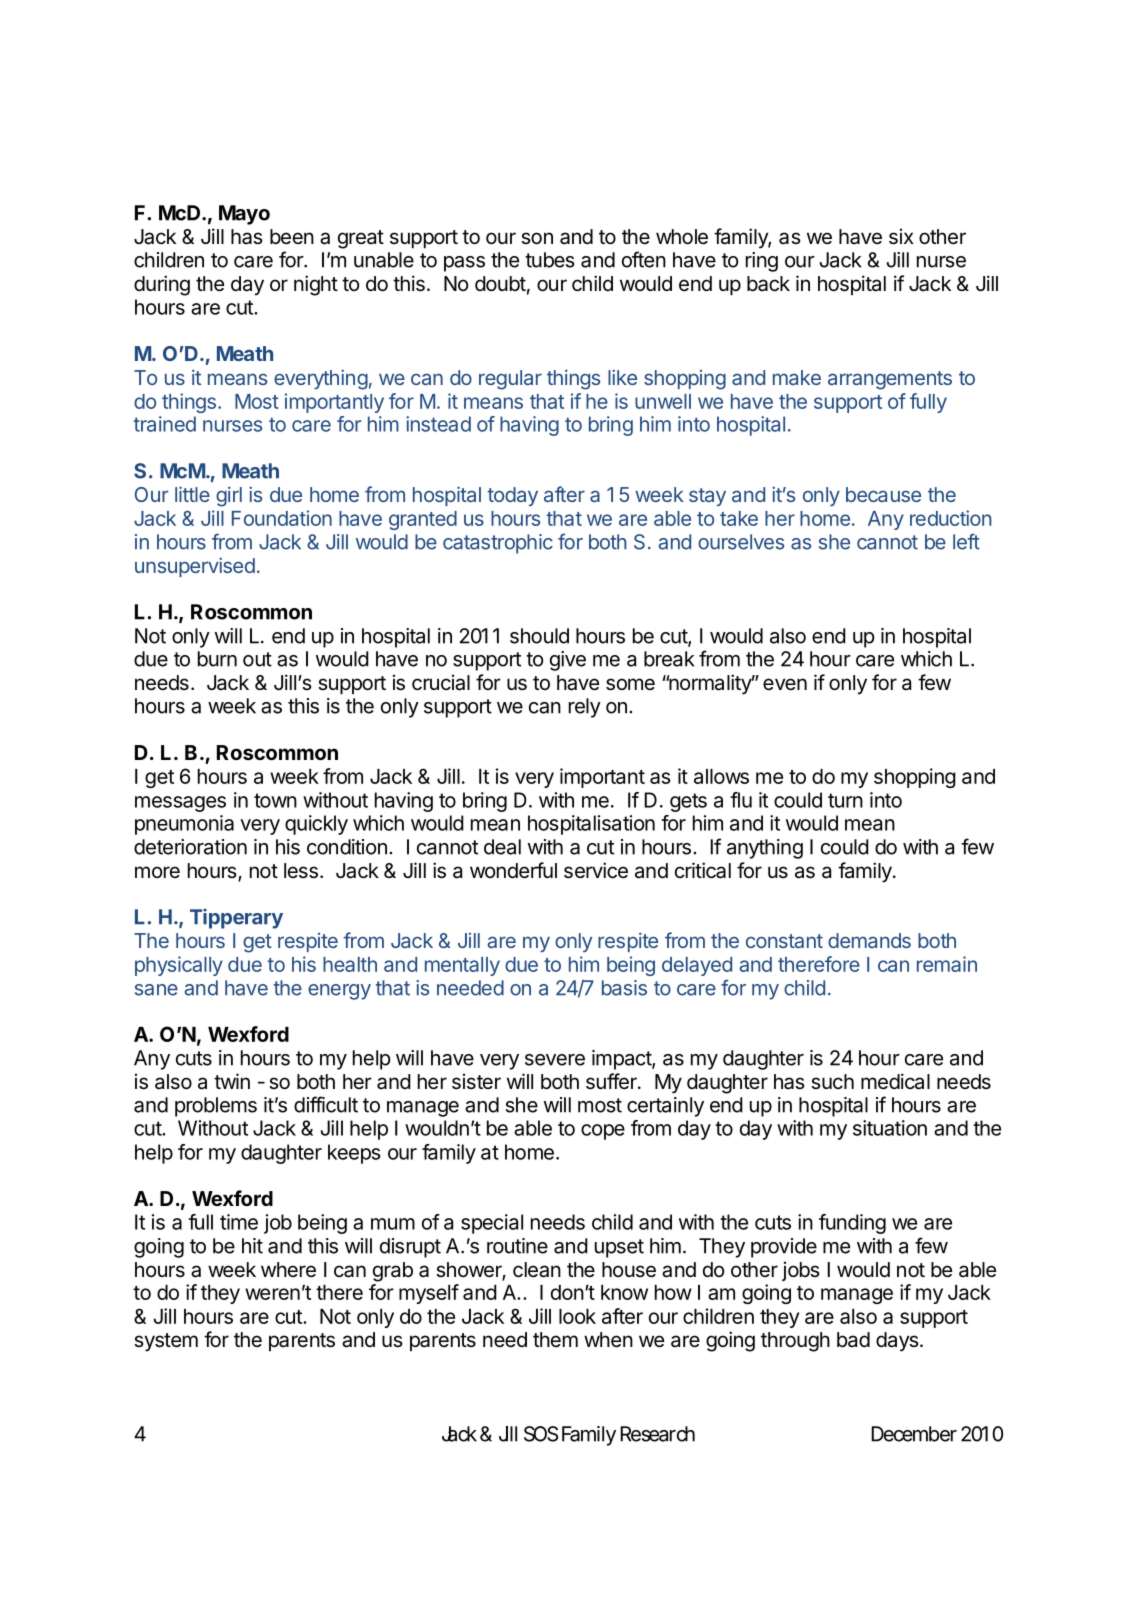 This screenshot has height=1605, width=1134. What do you see at coordinates (603, 1132) in the screenshot?
I see `cope` at bounding box center [603, 1132].
